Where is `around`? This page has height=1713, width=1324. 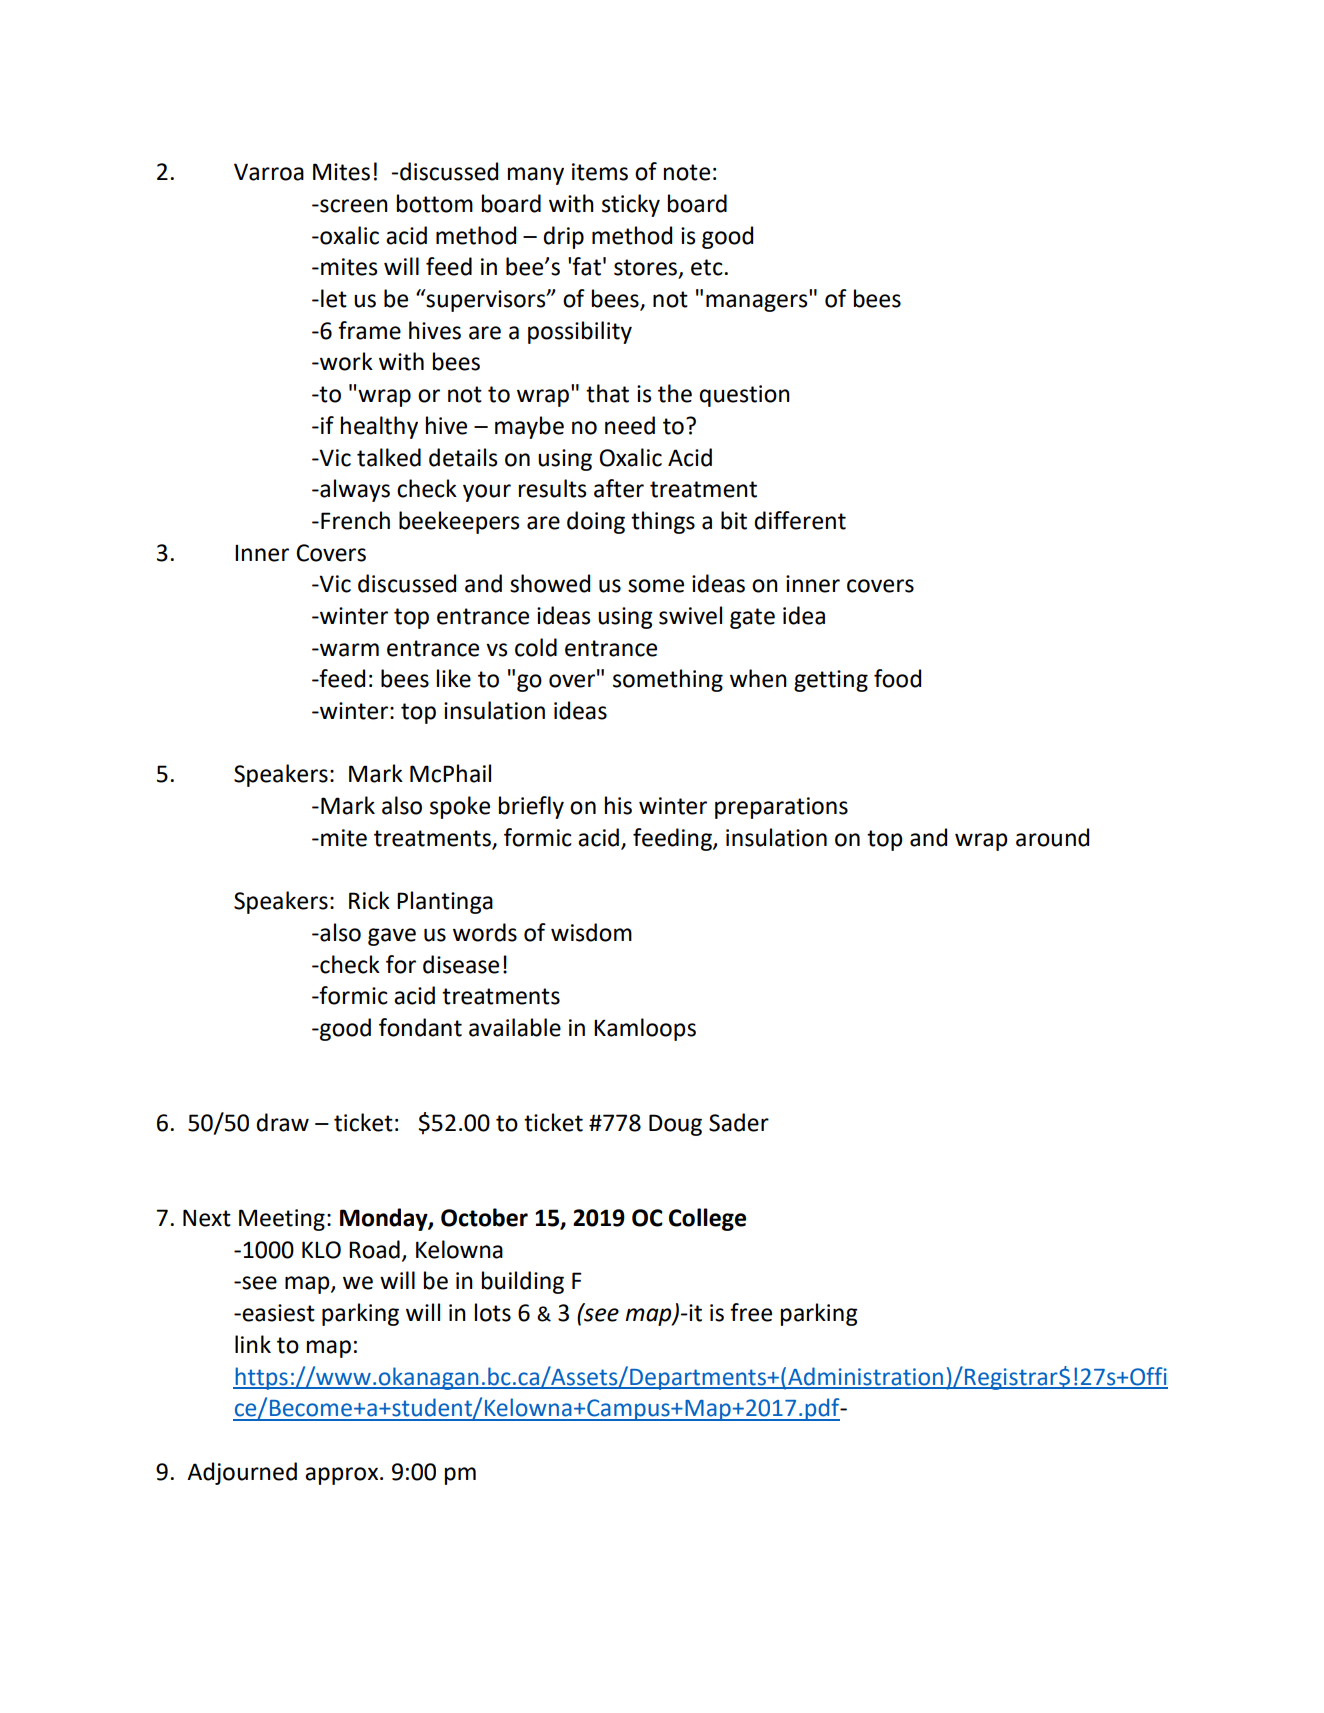 around is located at coordinates (1052, 837).
